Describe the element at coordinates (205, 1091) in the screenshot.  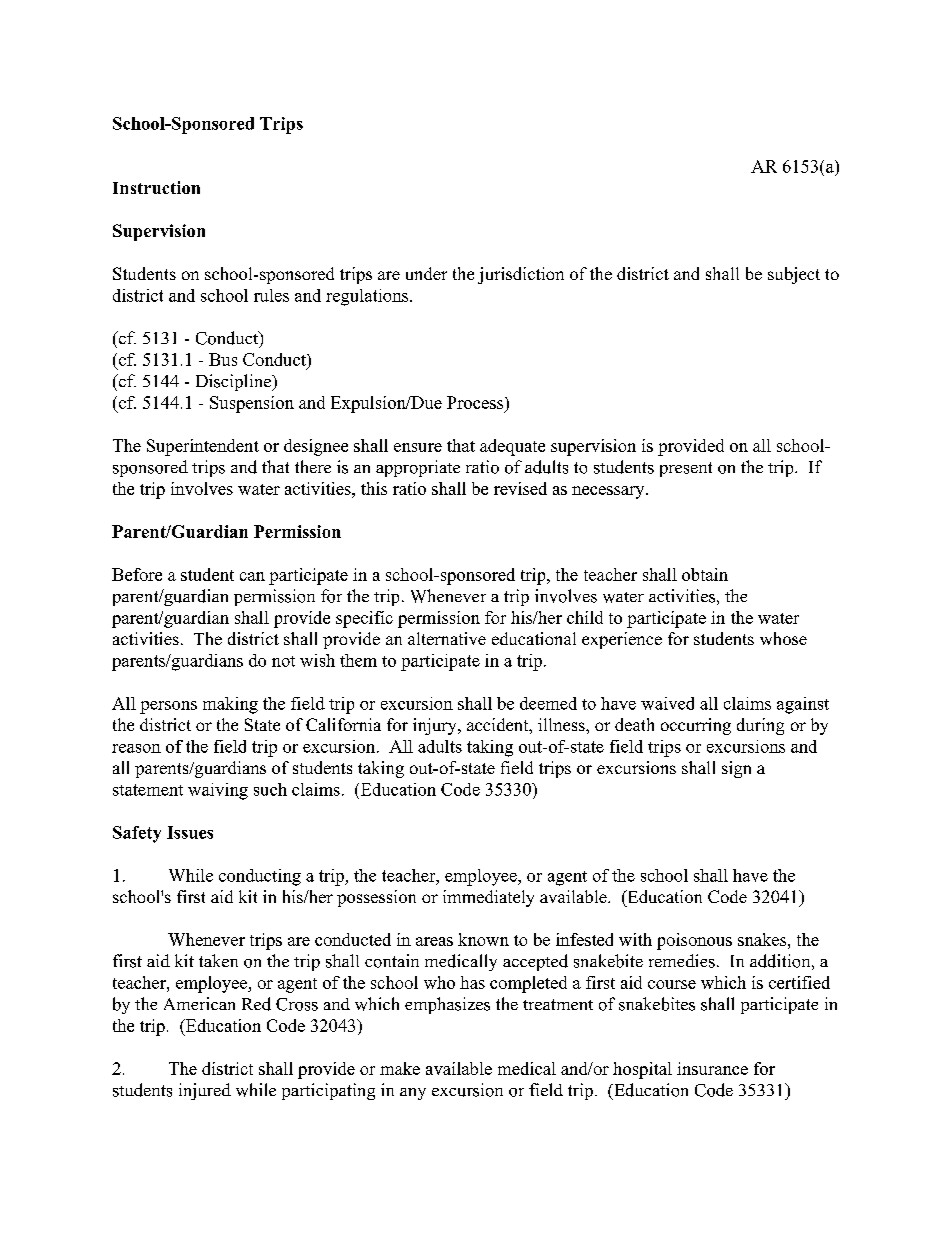
I see `injured` at that location.
